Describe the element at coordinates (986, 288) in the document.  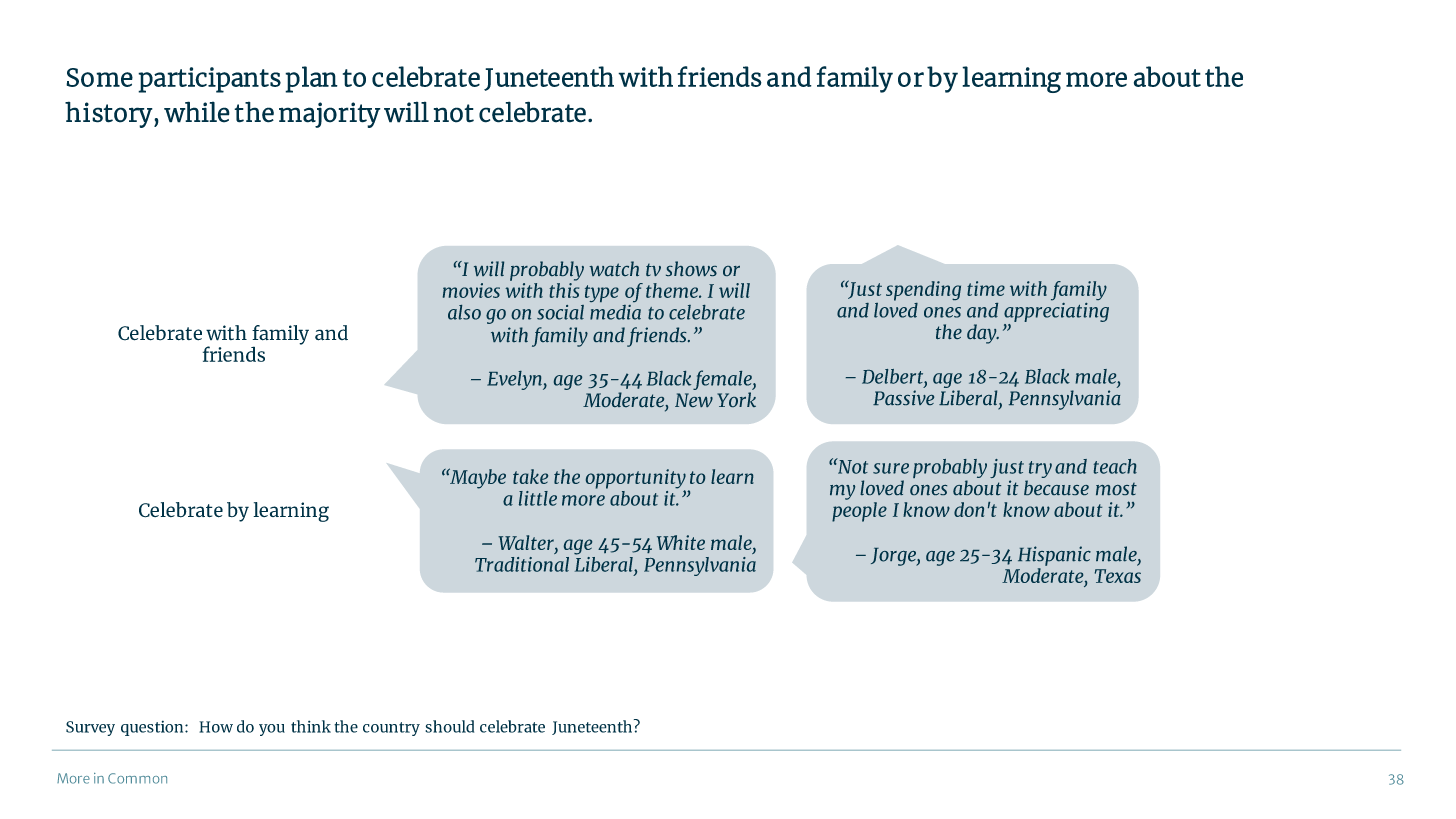
I see `time` at that location.
